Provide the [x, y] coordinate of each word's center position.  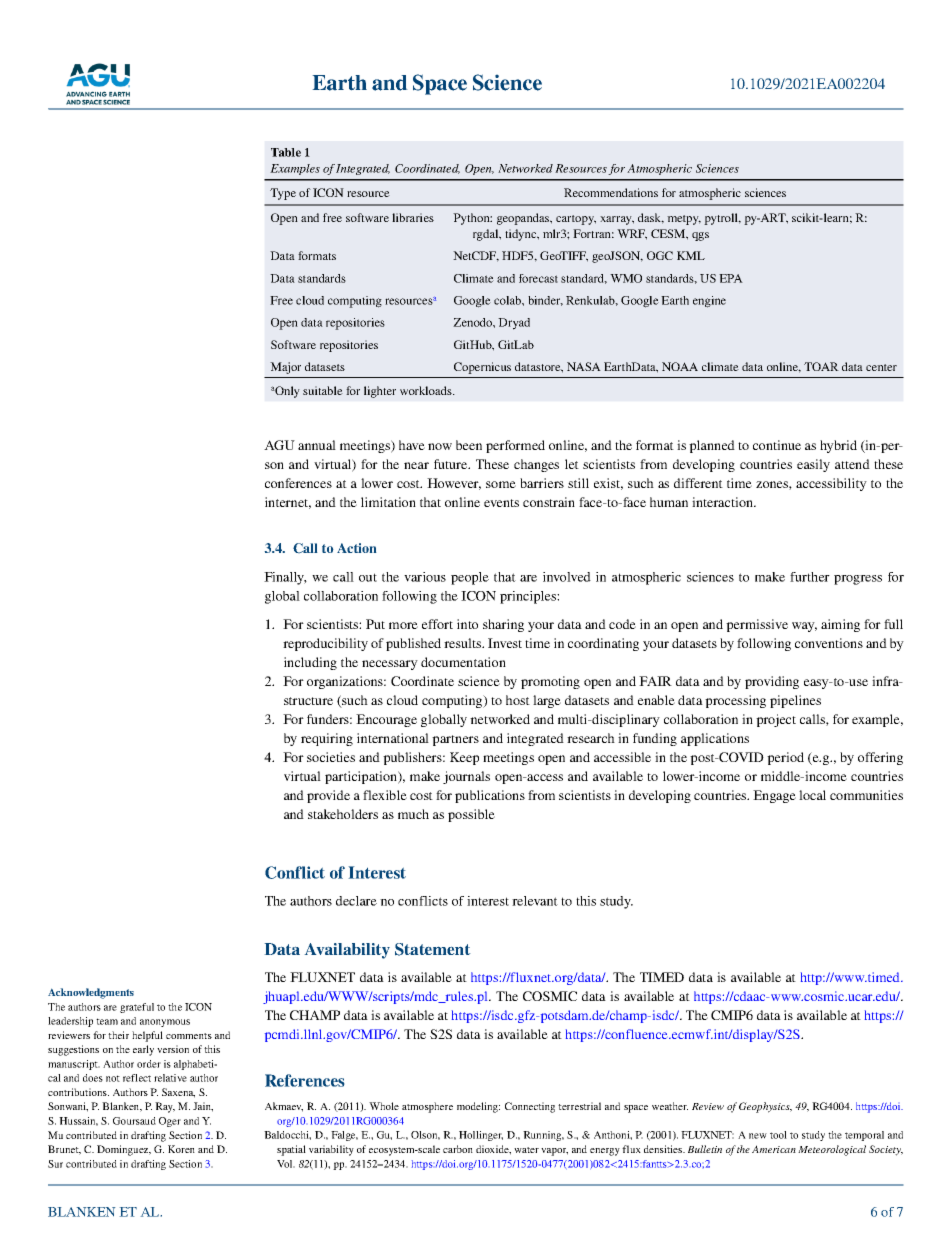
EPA [731, 278]
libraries [413, 217]
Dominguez [124, 1150]
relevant [535, 901]
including [310, 663]
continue [777, 445]
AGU [279, 445]
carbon [458, 1149]
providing [772, 682]
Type [283, 194]
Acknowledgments [91, 993]
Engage [774, 796]
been [469, 445]
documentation [463, 662]
